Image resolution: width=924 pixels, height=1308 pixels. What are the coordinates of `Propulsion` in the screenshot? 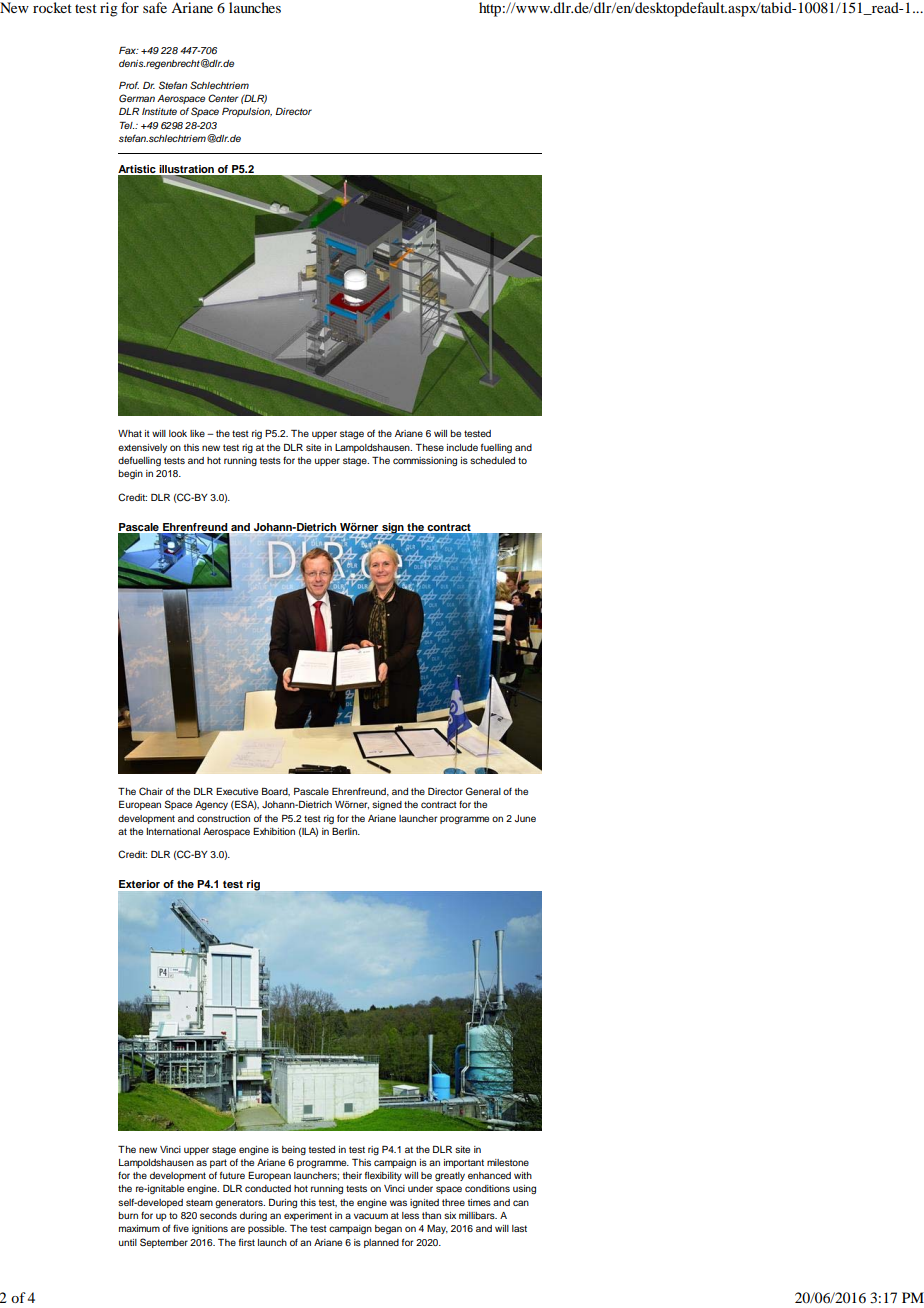 It's located at (247, 112).
